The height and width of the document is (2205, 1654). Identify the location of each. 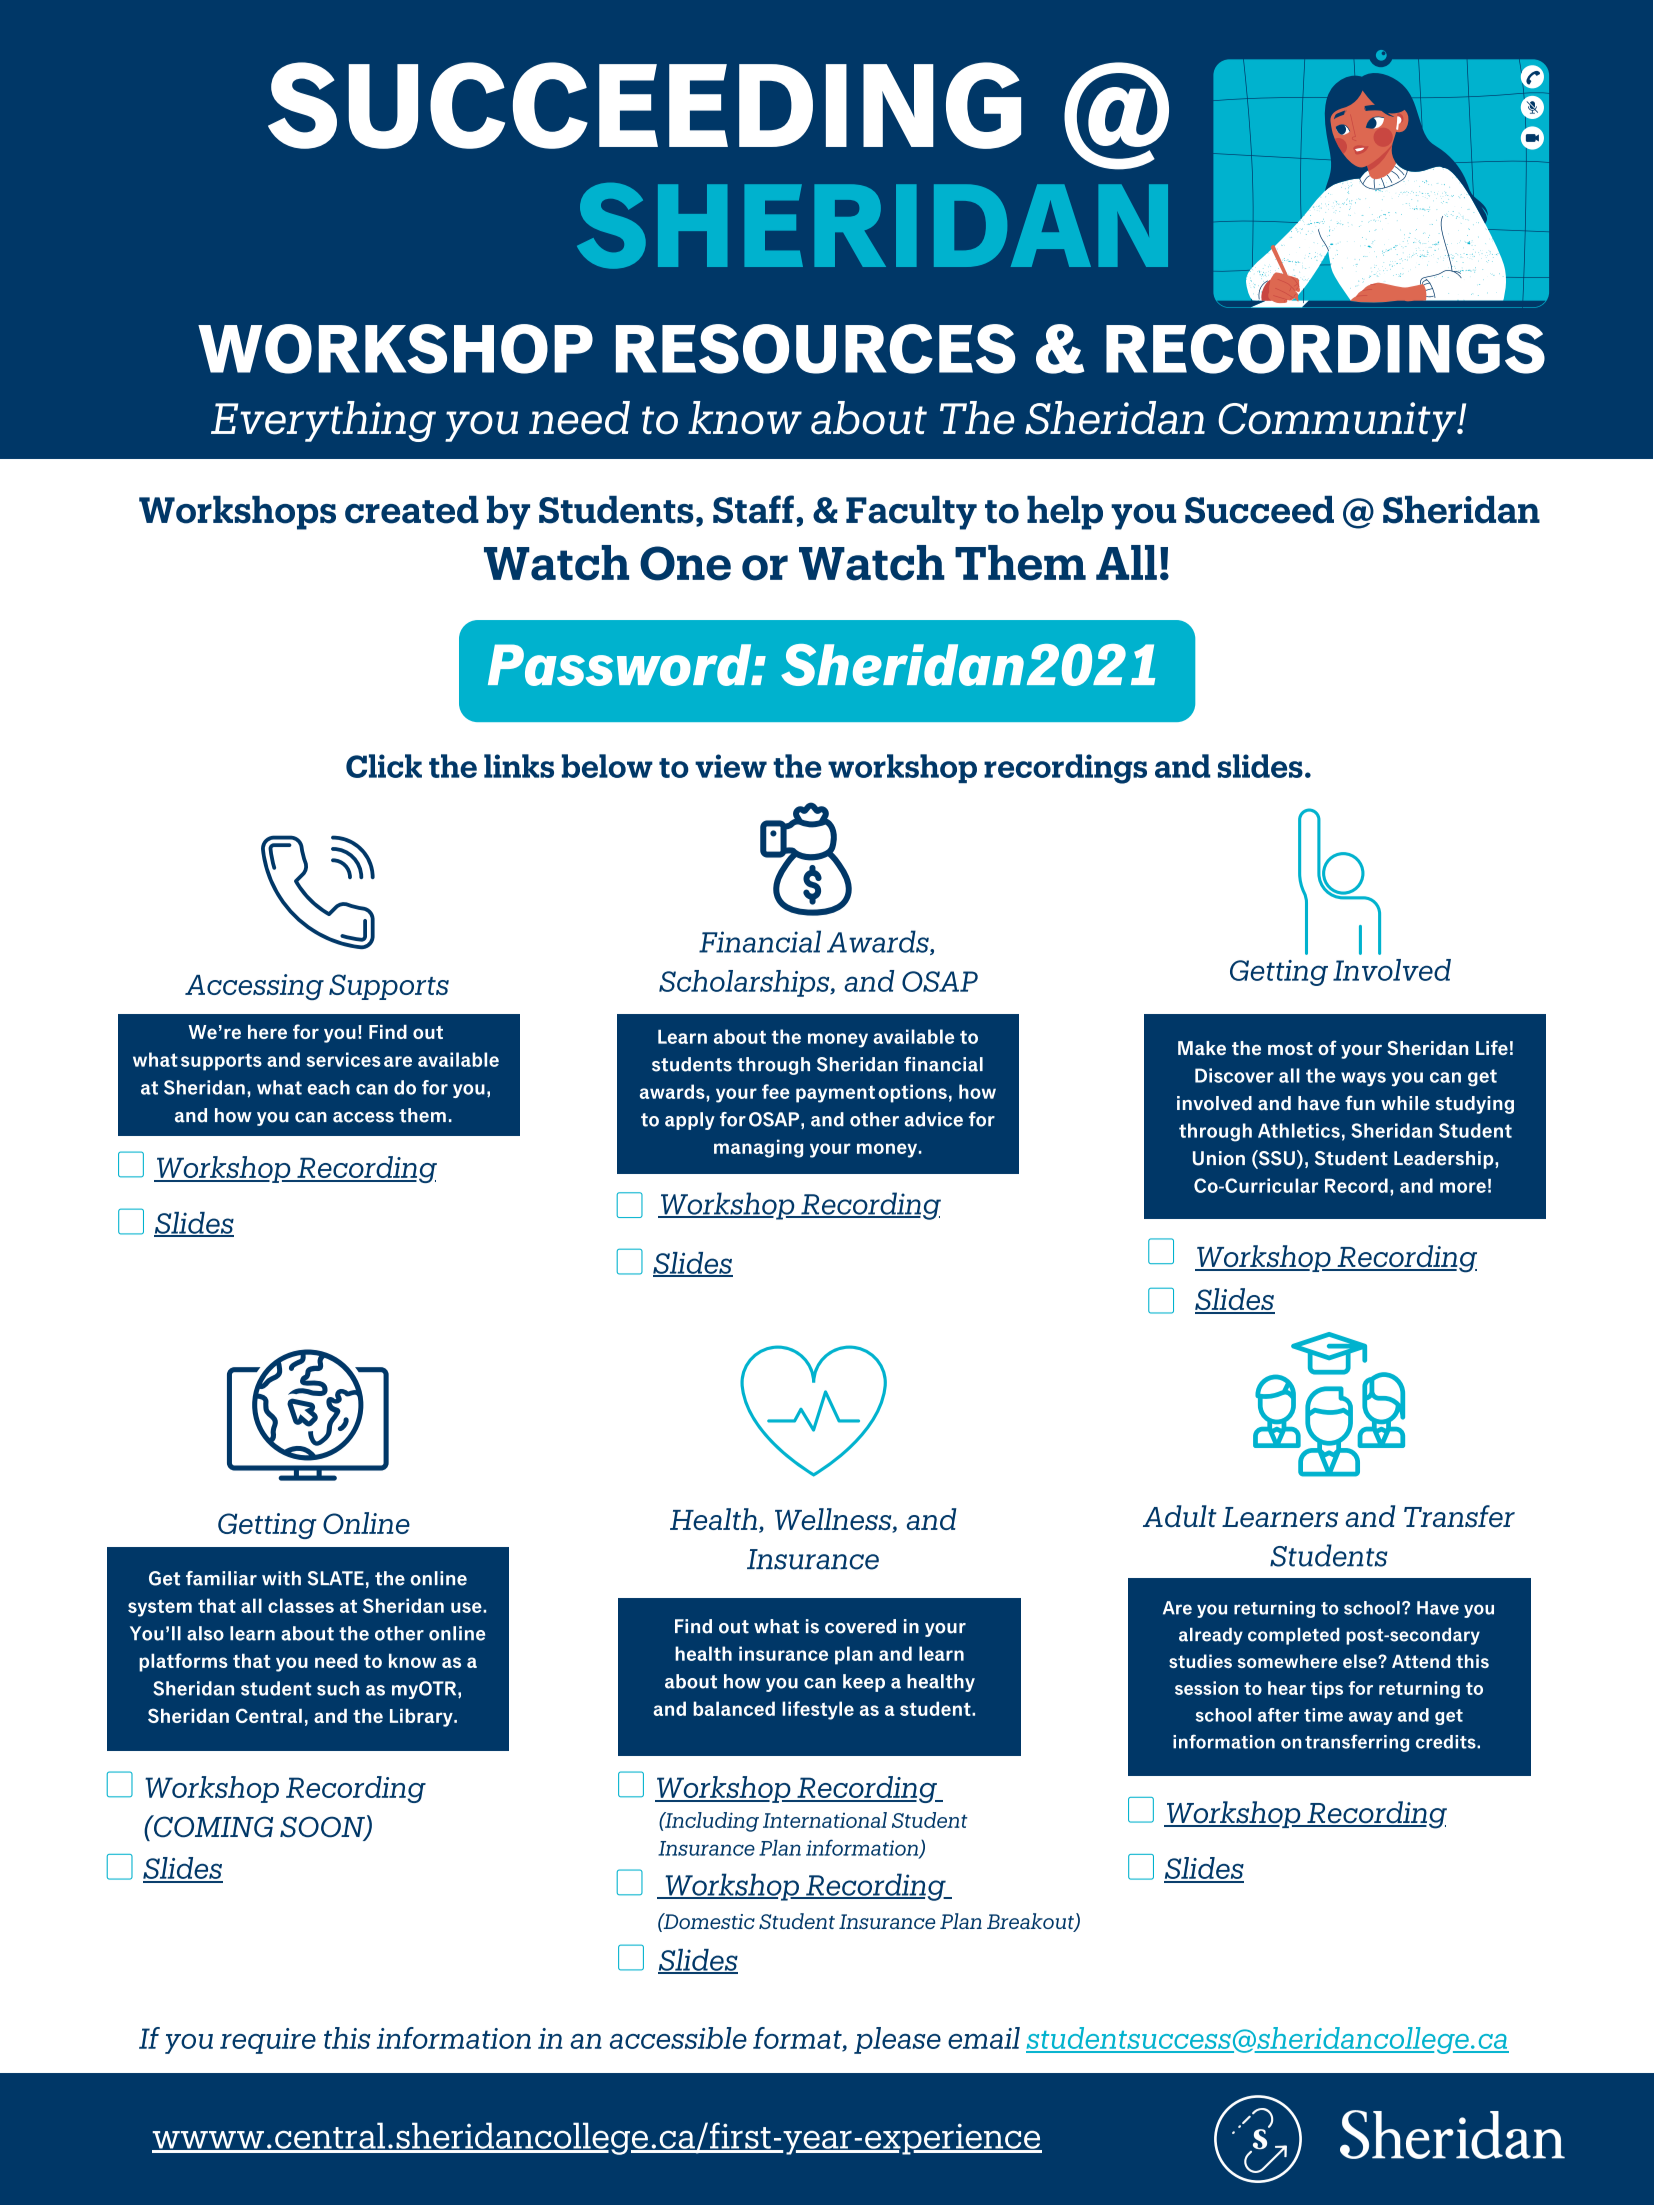
(328, 1087).
